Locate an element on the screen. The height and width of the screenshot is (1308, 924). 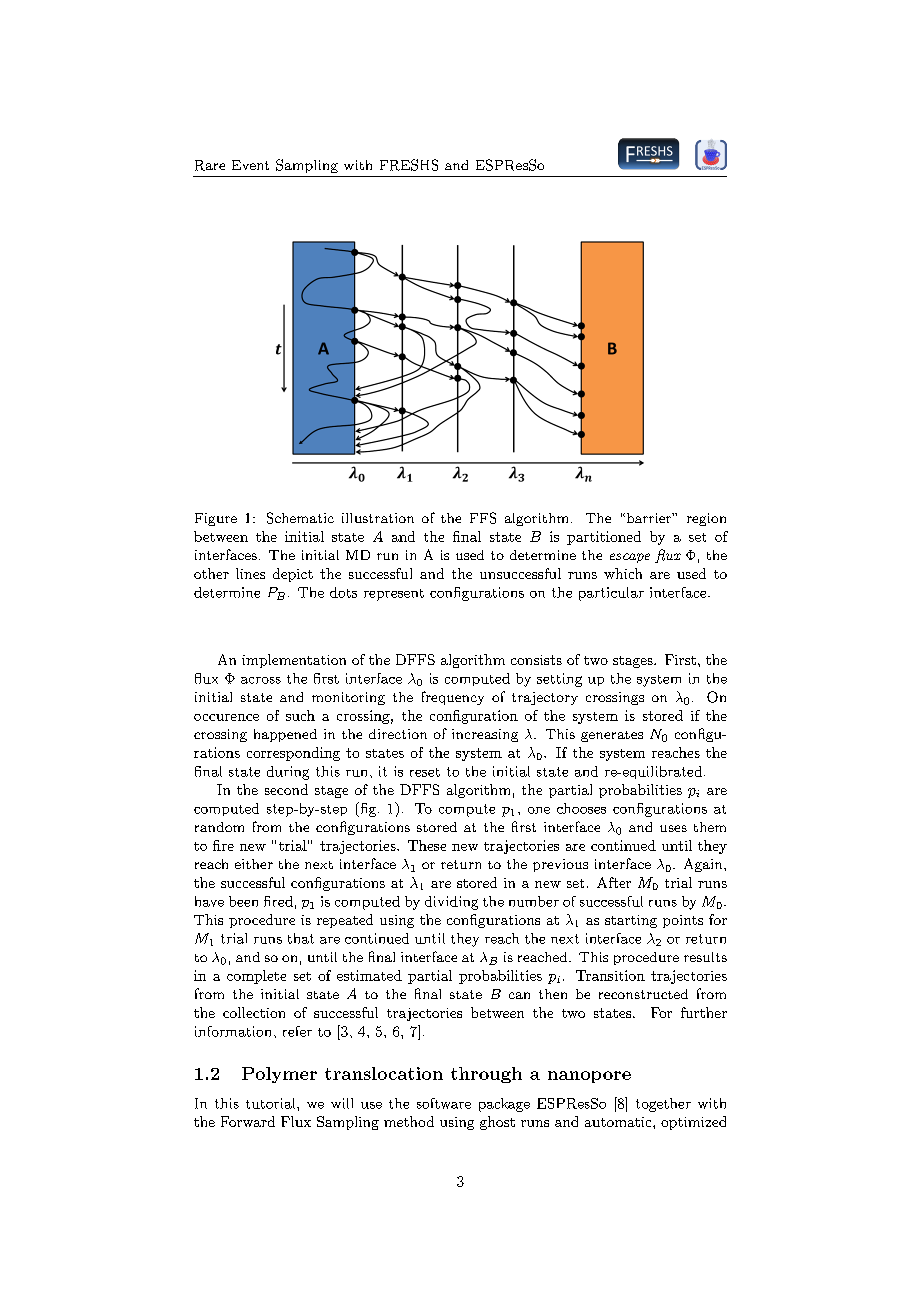
particular is located at coordinates (611, 594).
